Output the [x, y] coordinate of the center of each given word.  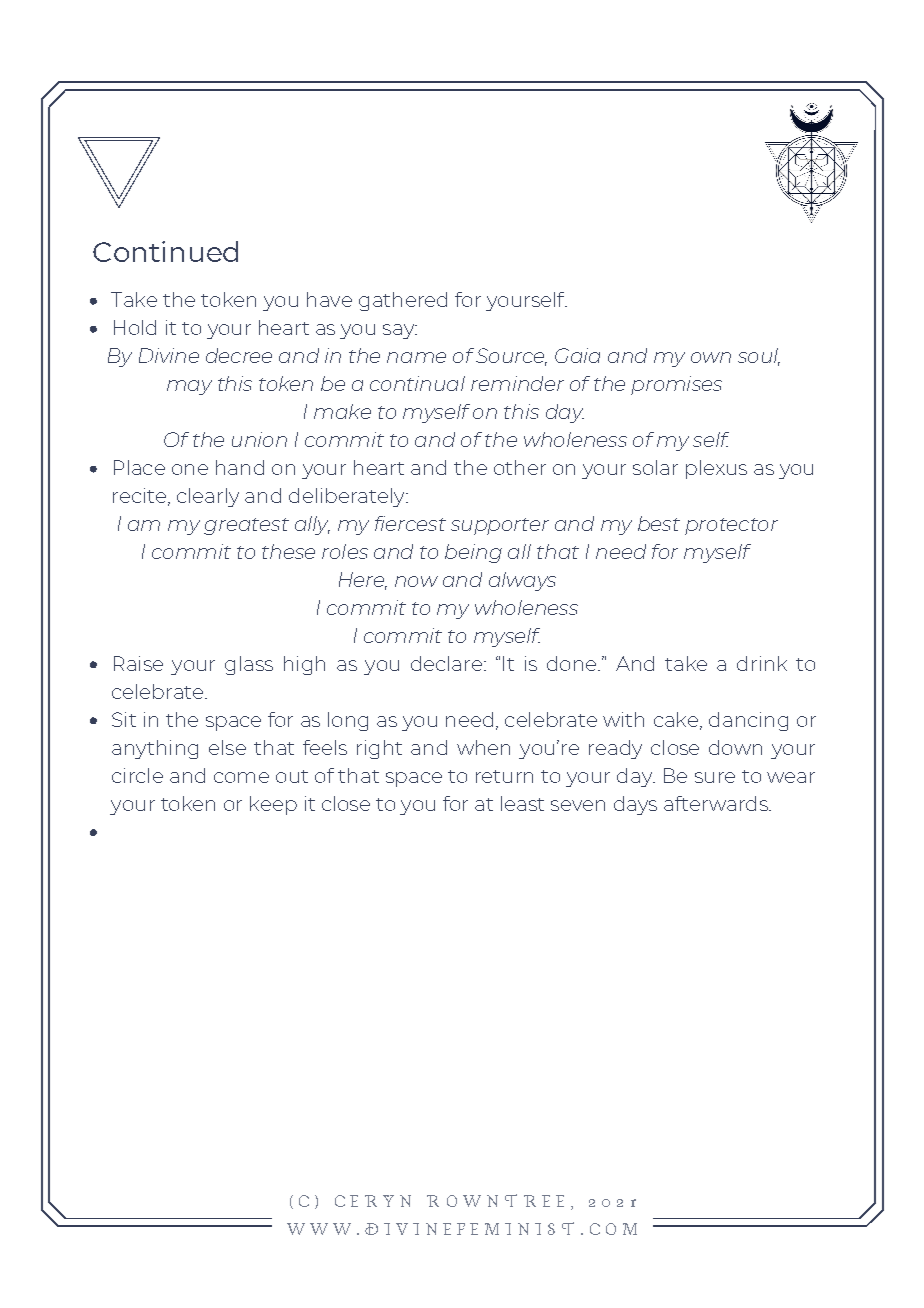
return [504, 776]
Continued [165, 251]
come [241, 777]
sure [715, 777]
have [329, 299]
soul [759, 356]
